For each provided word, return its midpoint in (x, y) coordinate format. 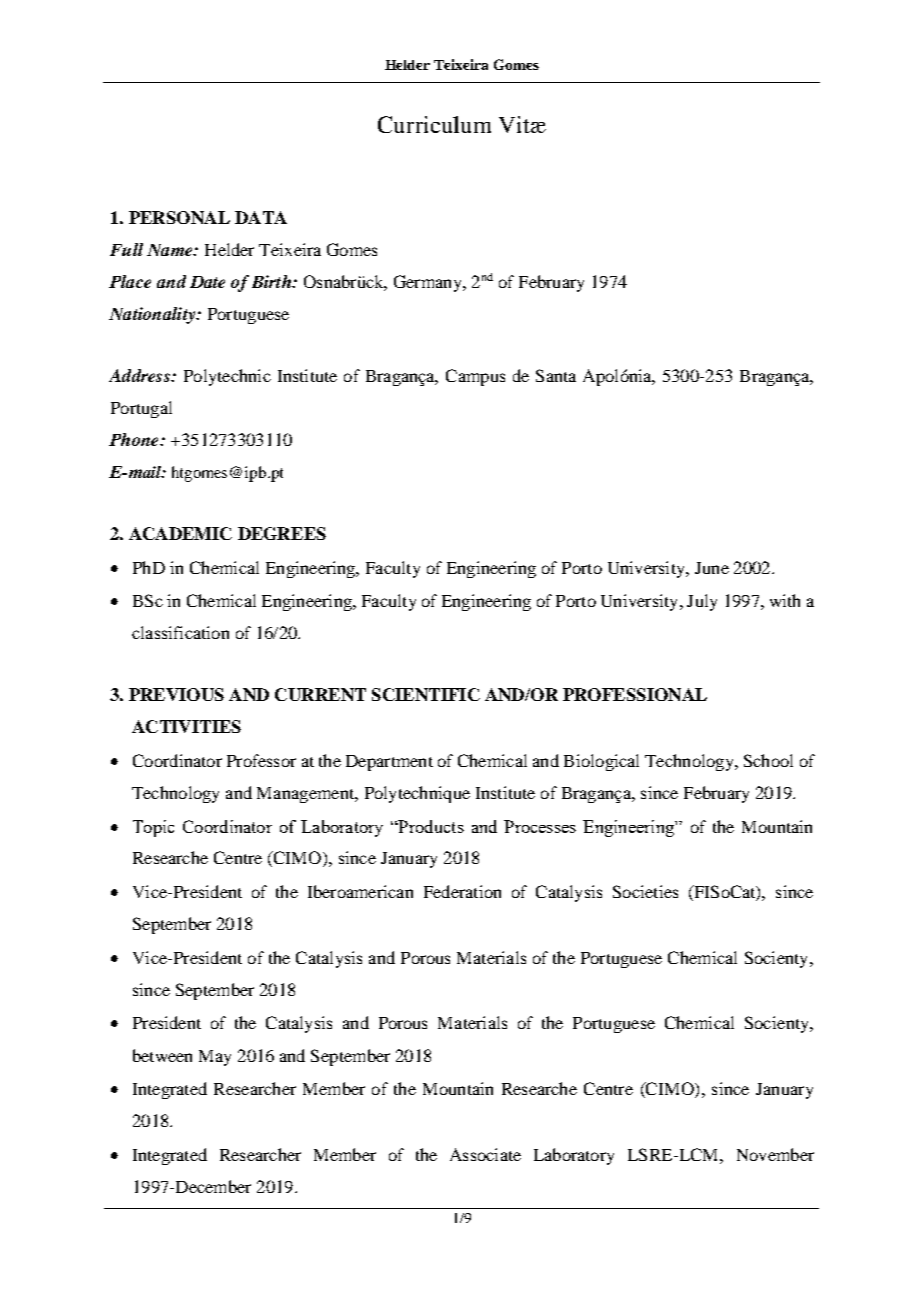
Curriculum (434, 124)
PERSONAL (179, 217)
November (775, 1154)
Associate (485, 1154)
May (215, 1058)
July (702, 602)
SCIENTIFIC (426, 694)
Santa (556, 375)
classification (180, 632)
